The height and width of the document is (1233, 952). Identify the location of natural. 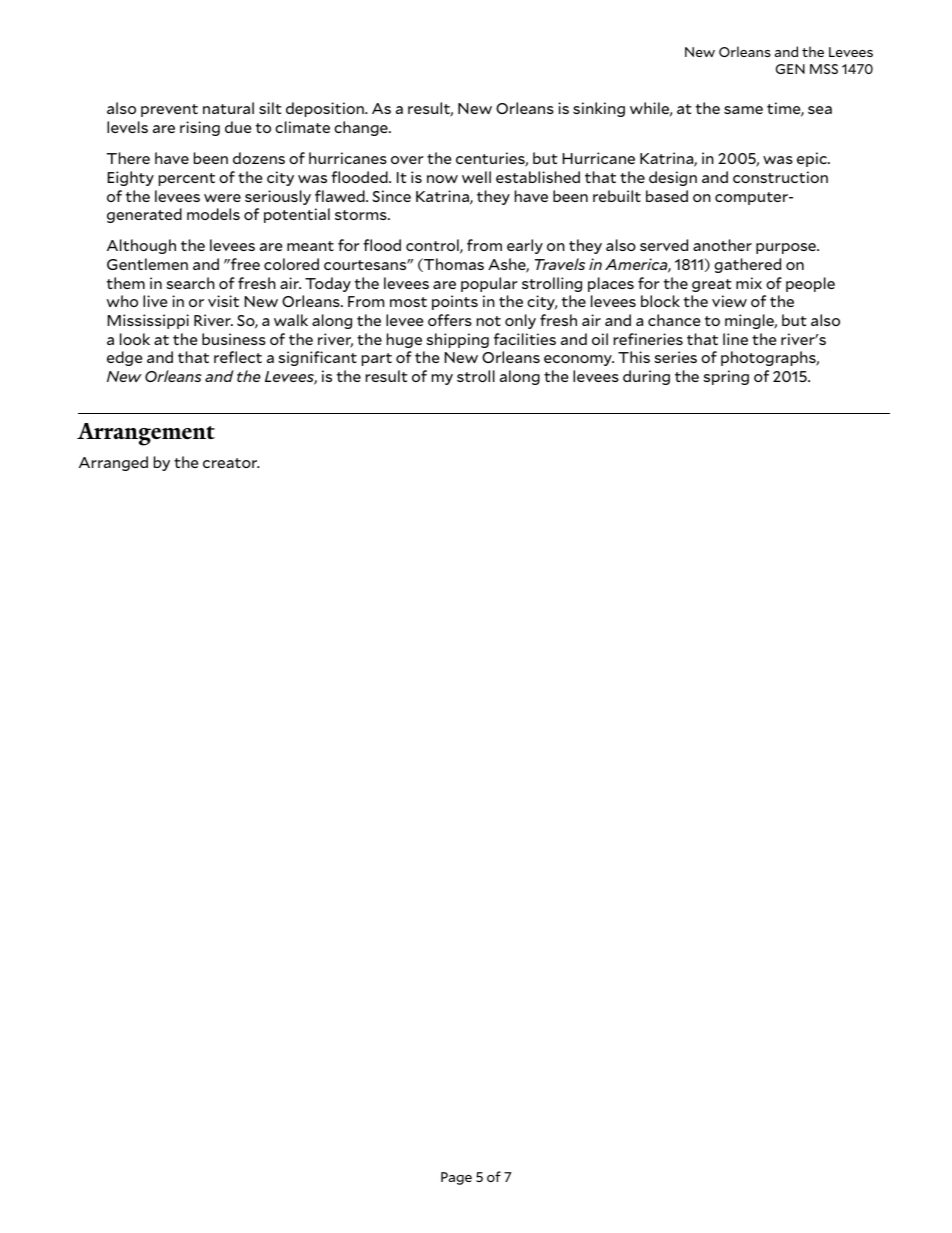
(228, 108).
